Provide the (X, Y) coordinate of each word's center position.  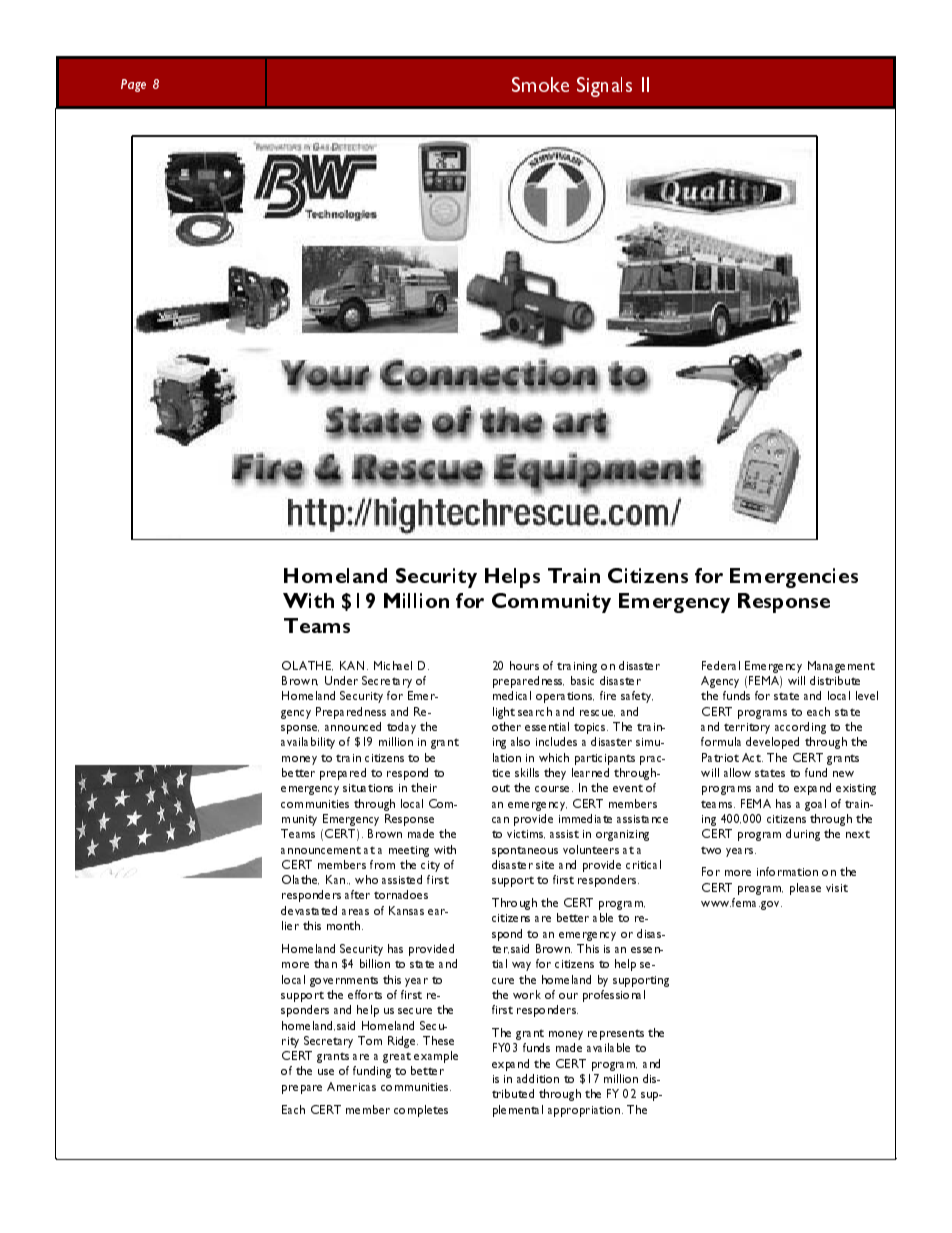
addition (538, 1078)
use (326, 1072)
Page (133, 85)
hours (524, 665)
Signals (604, 87)
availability (308, 743)
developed (772, 743)
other (506, 726)
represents (616, 1034)
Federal (721, 665)
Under (341, 680)
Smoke (540, 84)
